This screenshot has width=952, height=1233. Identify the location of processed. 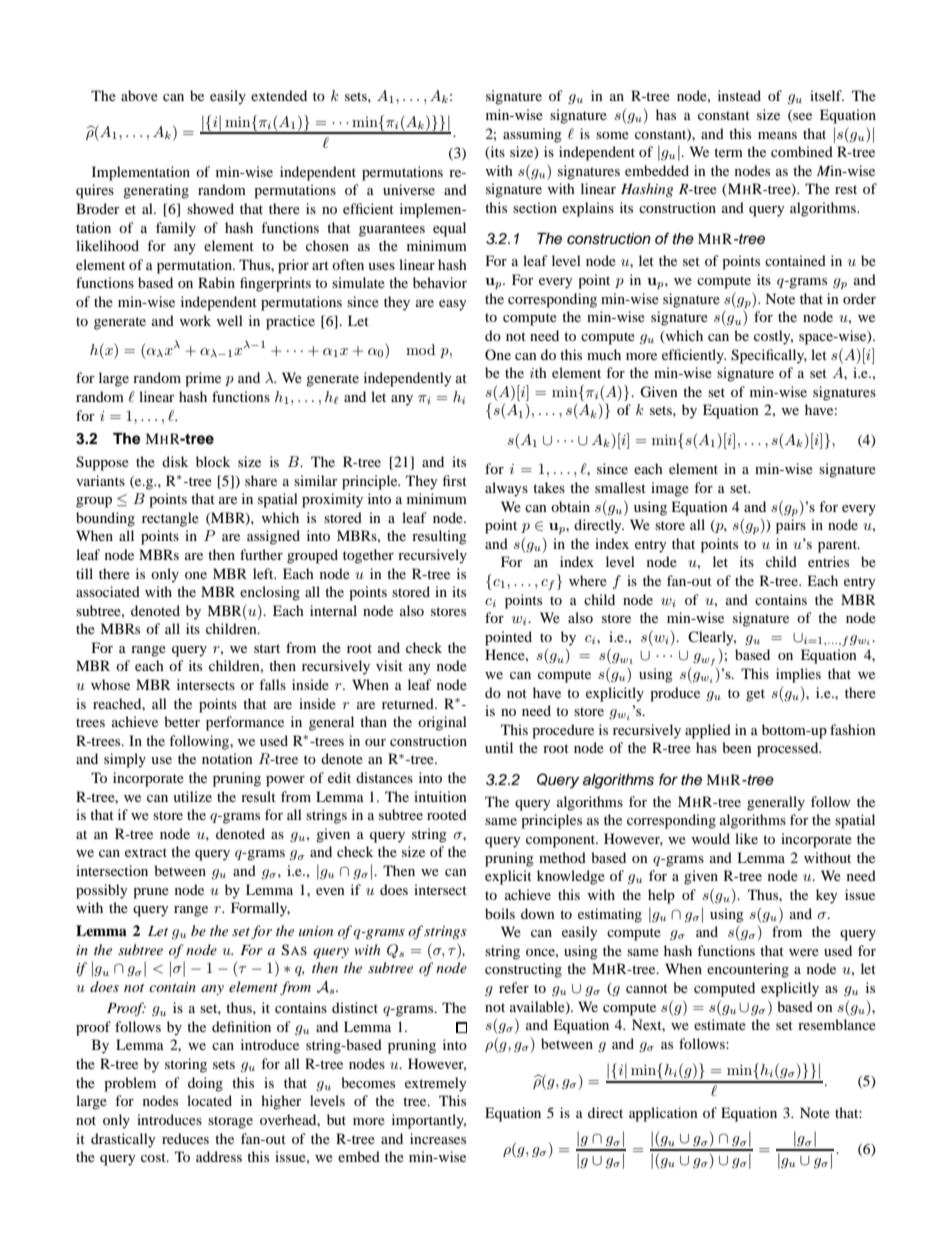
(789, 749).
